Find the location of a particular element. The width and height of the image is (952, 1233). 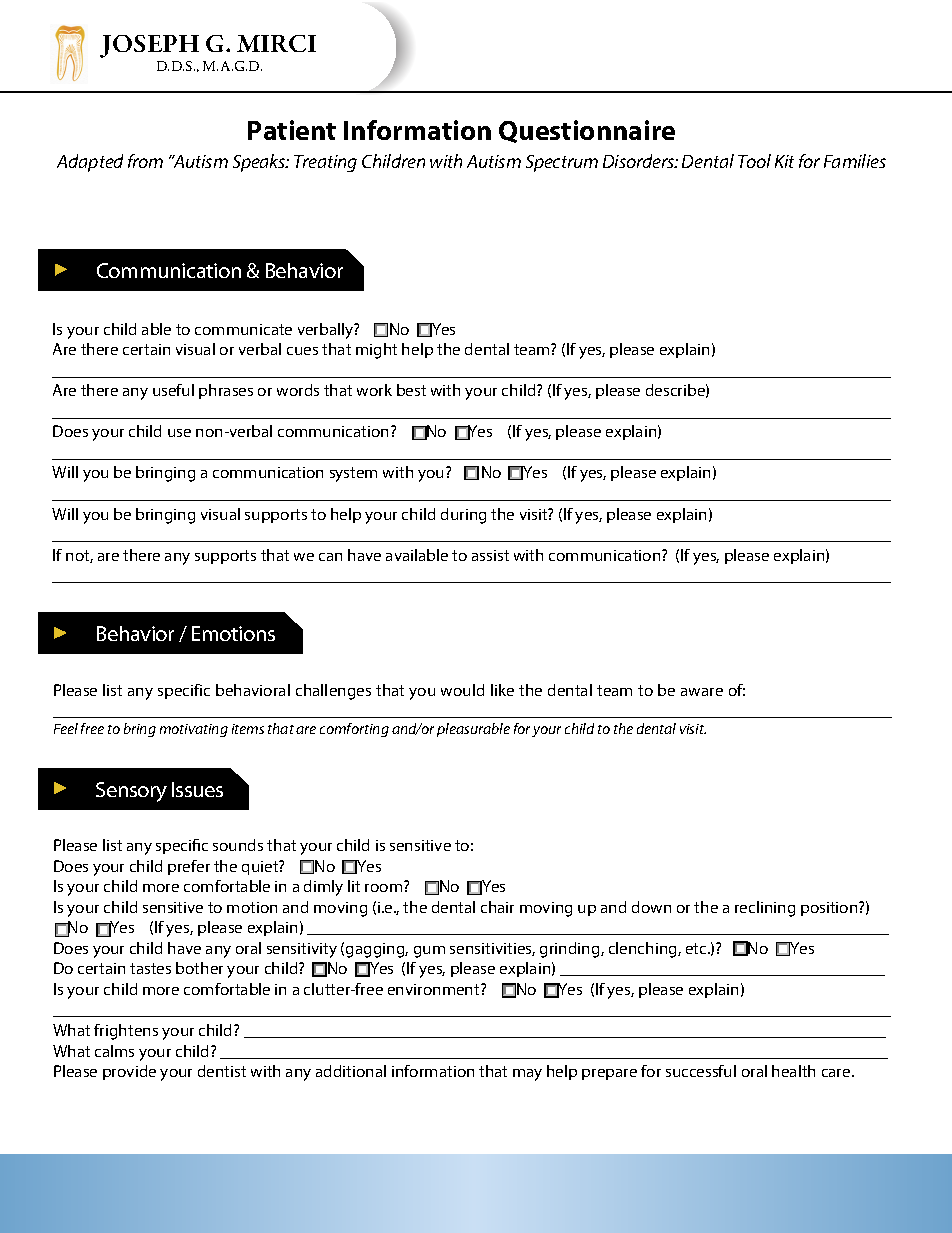

best is located at coordinates (411, 390).
